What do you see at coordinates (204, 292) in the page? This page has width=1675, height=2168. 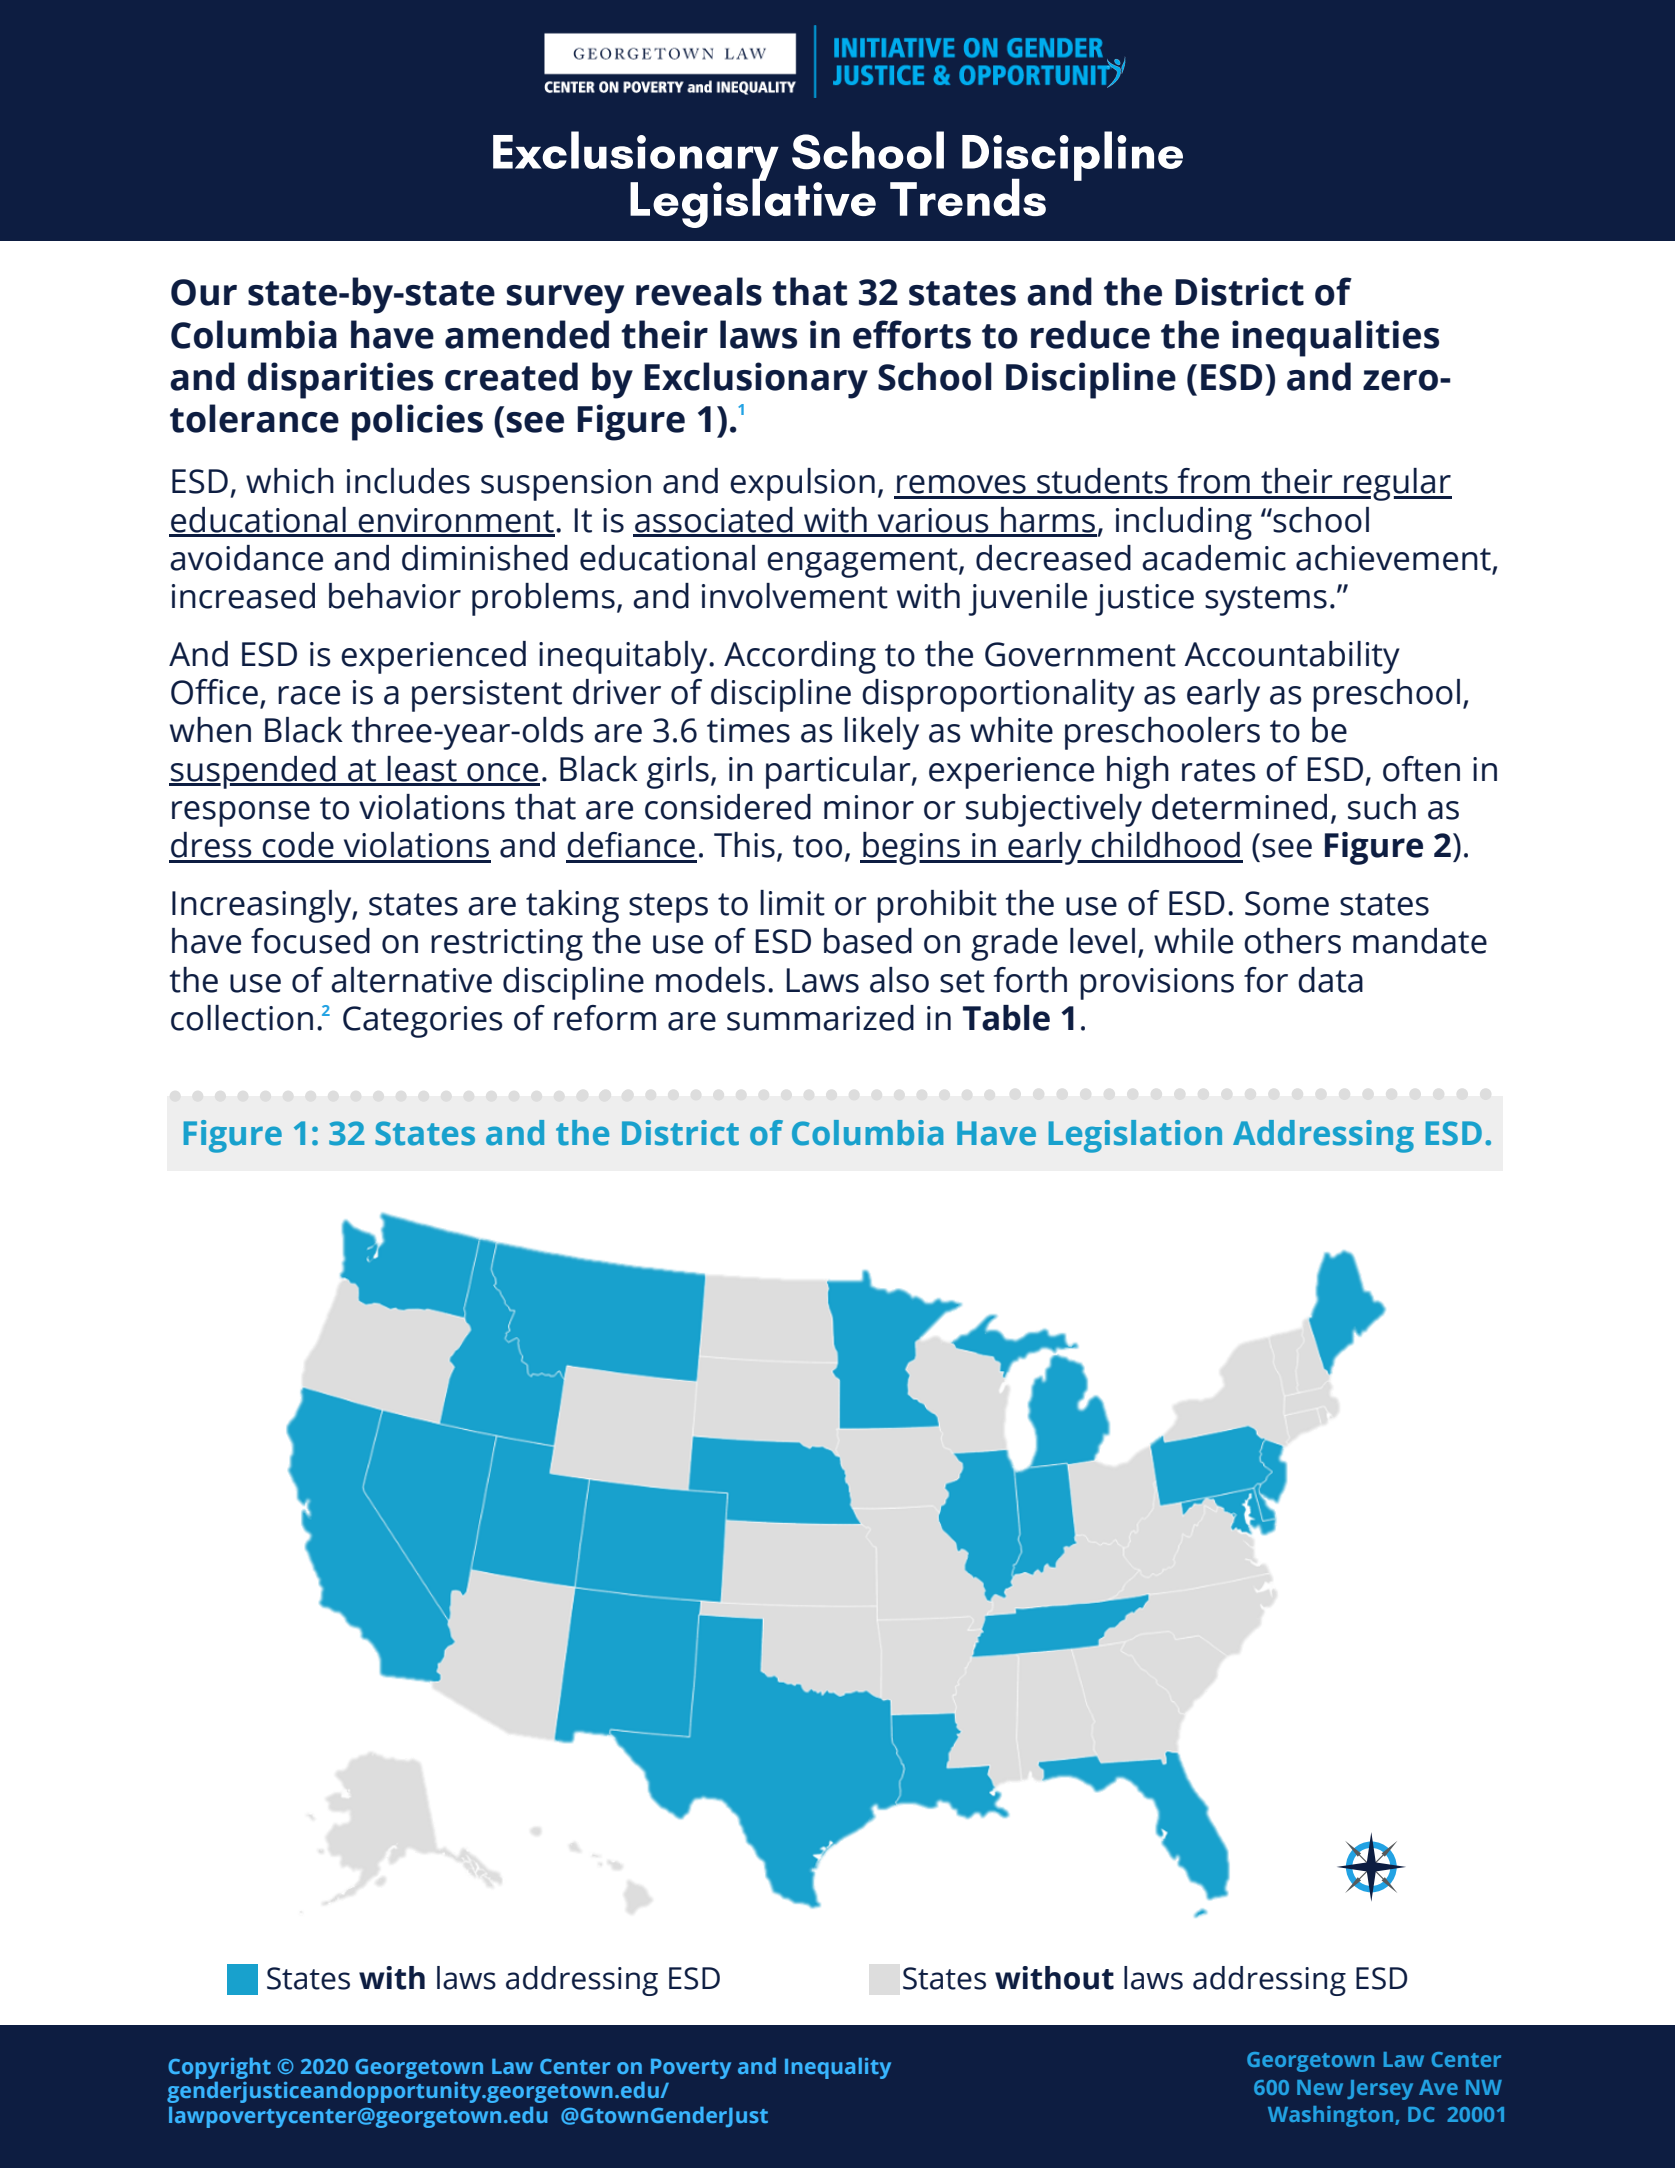 I see `Our` at bounding box center [204, 292].
